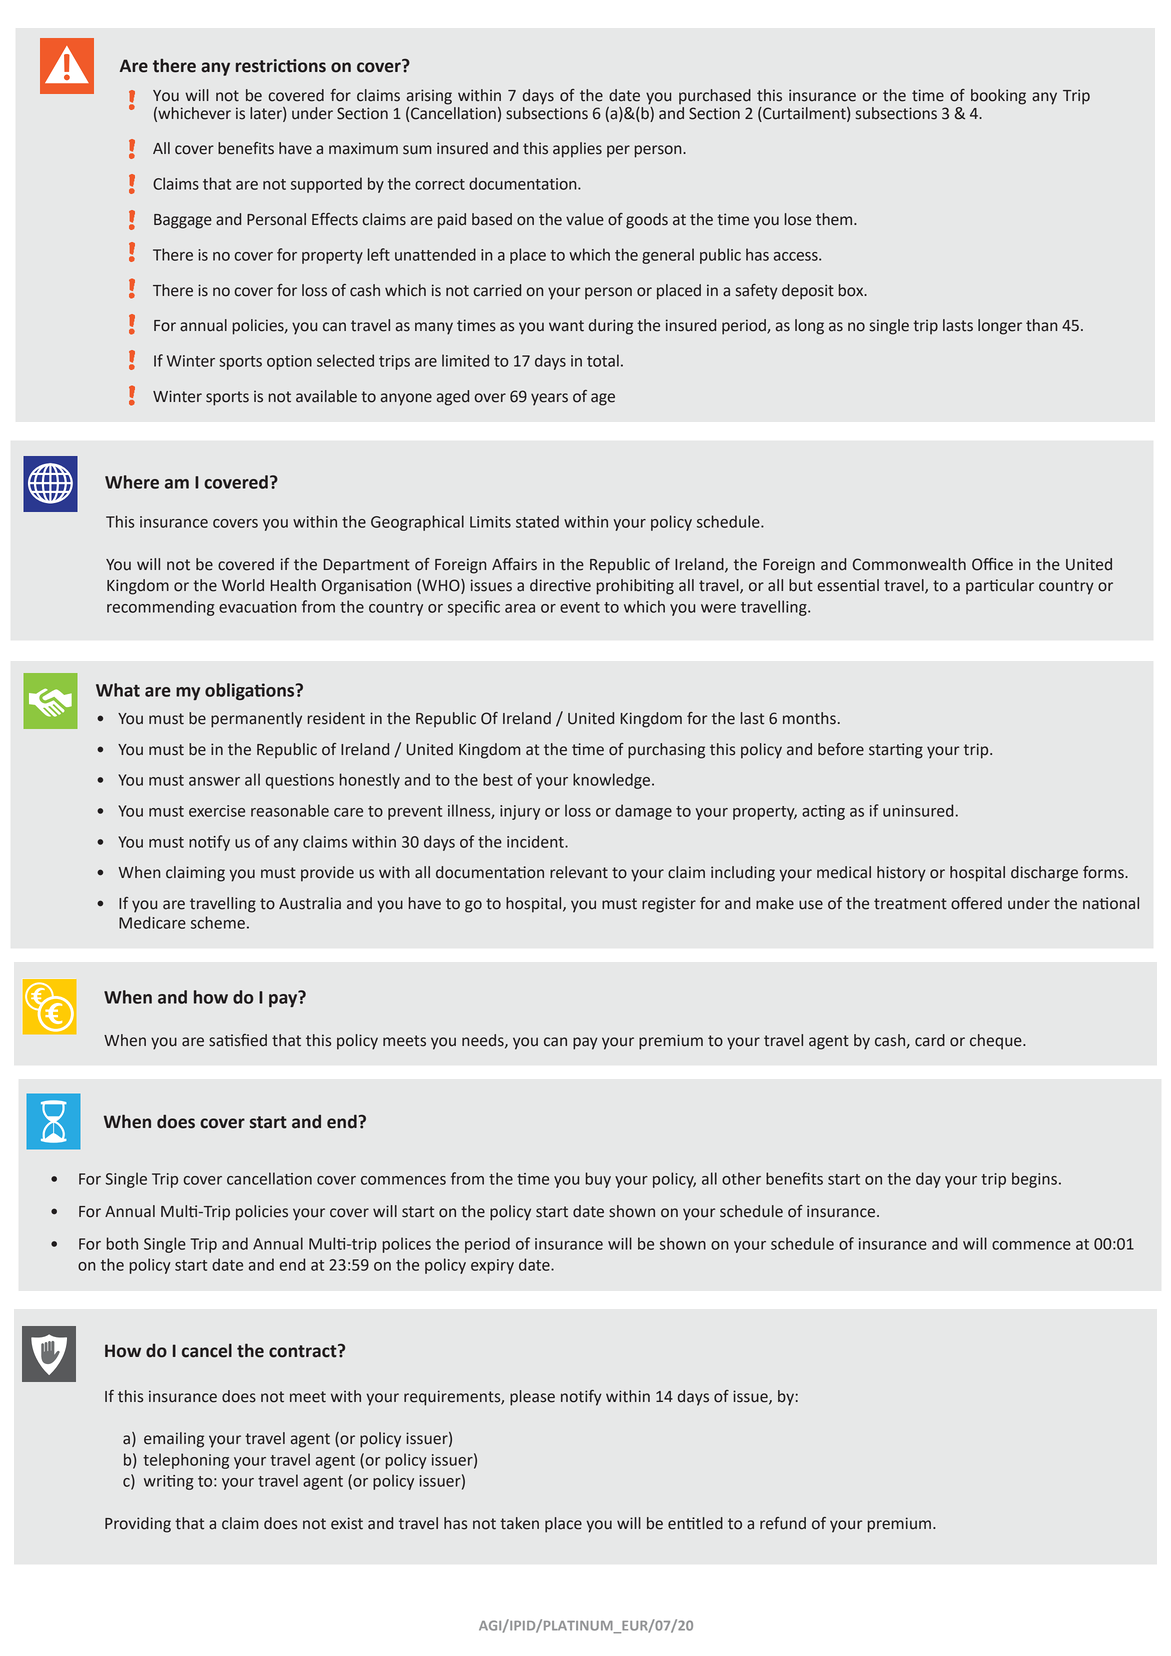 This screenshot has height=1656, width=1171. I want to click on refund, so click(783, 1523).
